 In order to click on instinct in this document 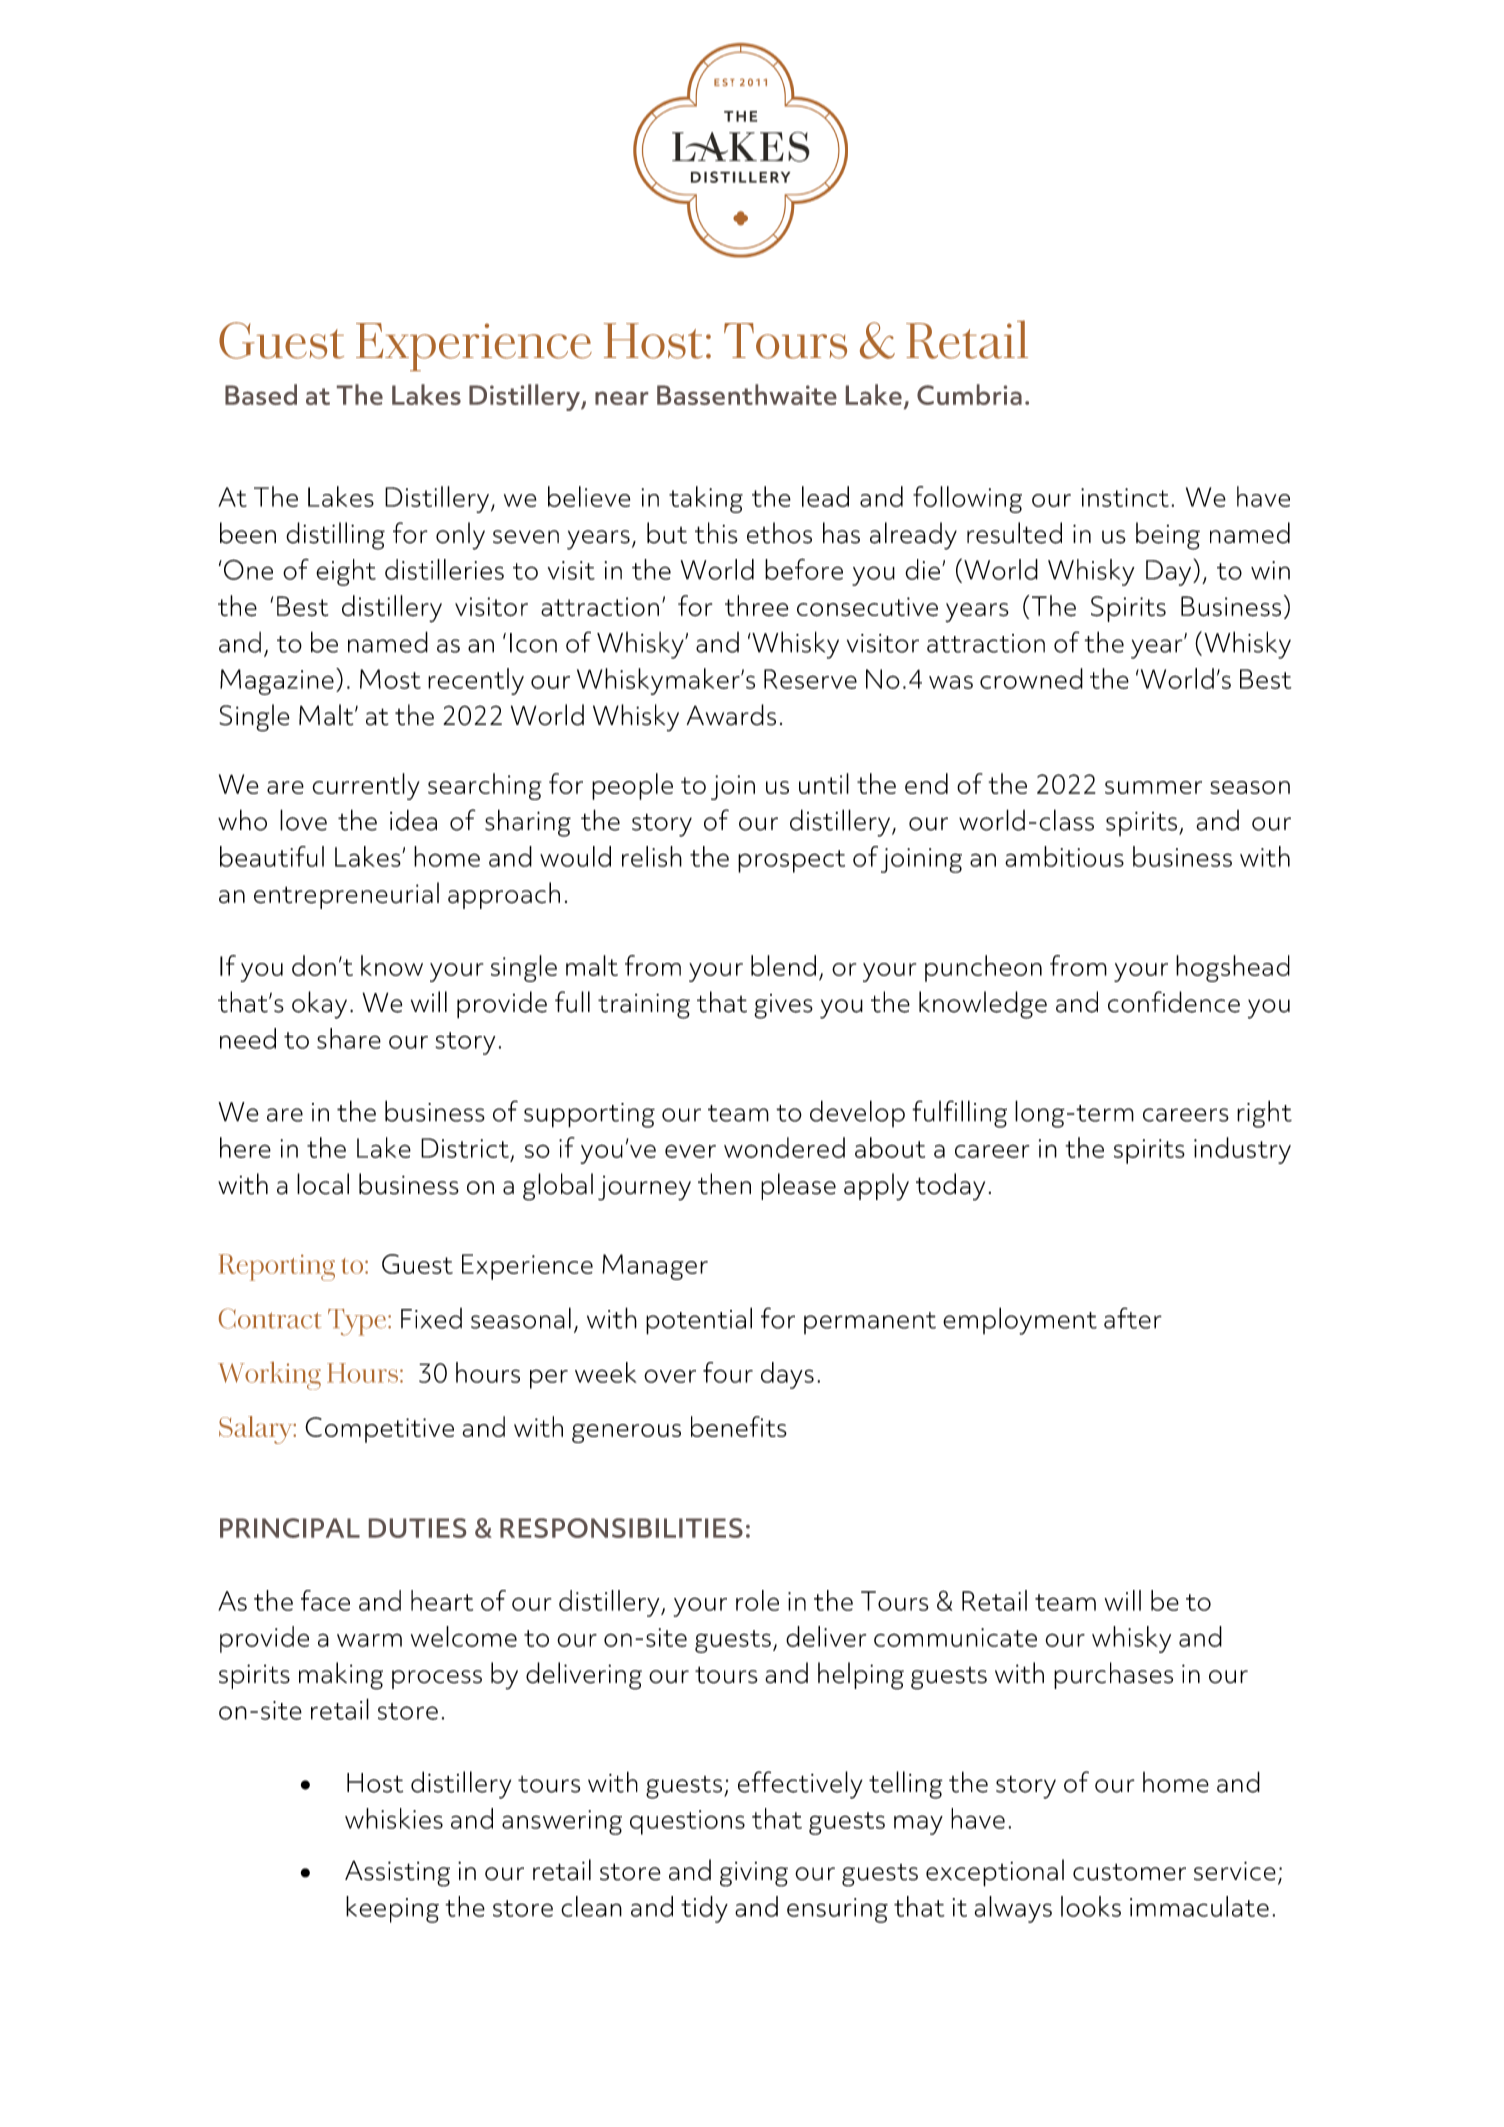, I will do `click(1125, 497)`.
